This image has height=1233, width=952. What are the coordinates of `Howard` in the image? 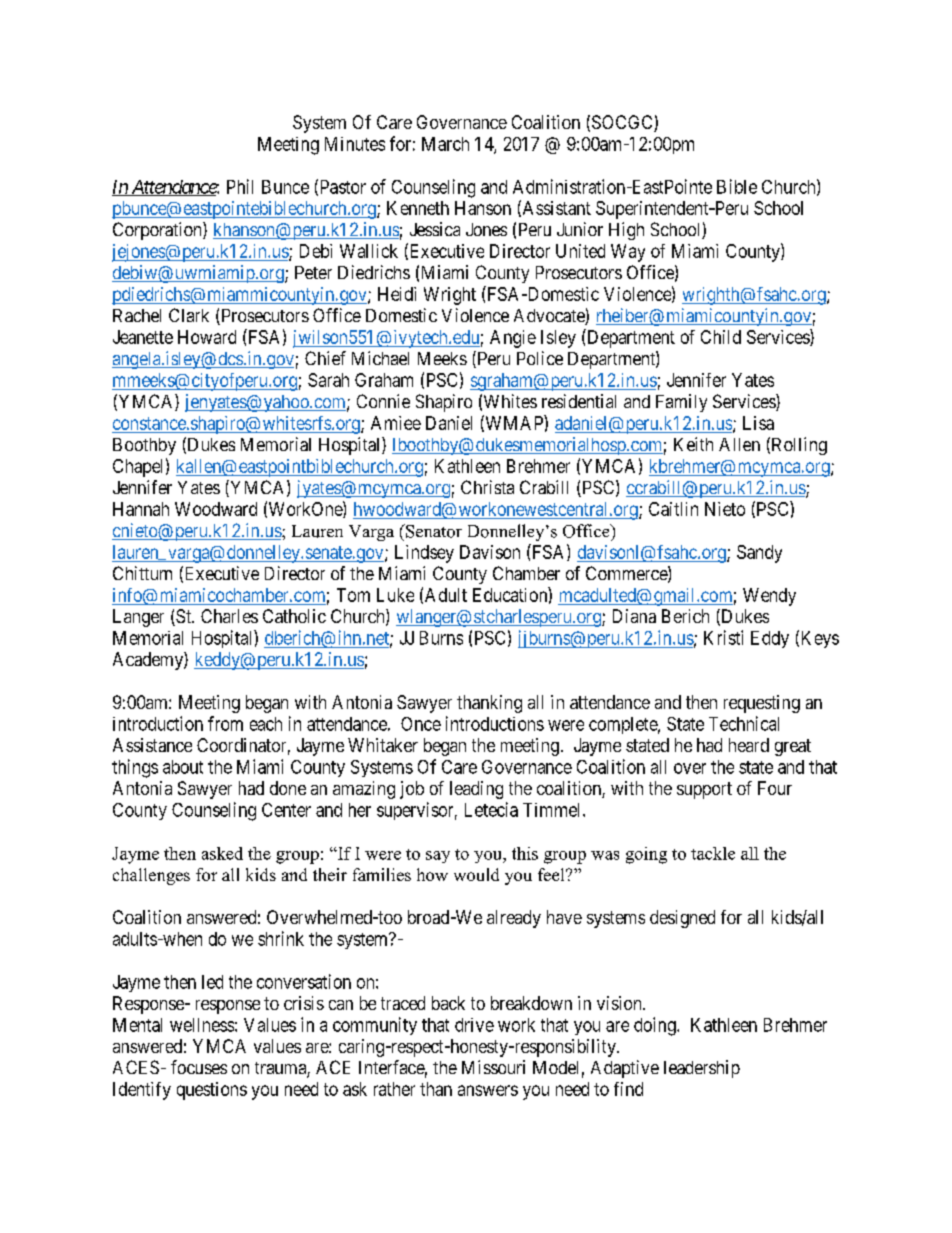 It's located at (207, 337).
